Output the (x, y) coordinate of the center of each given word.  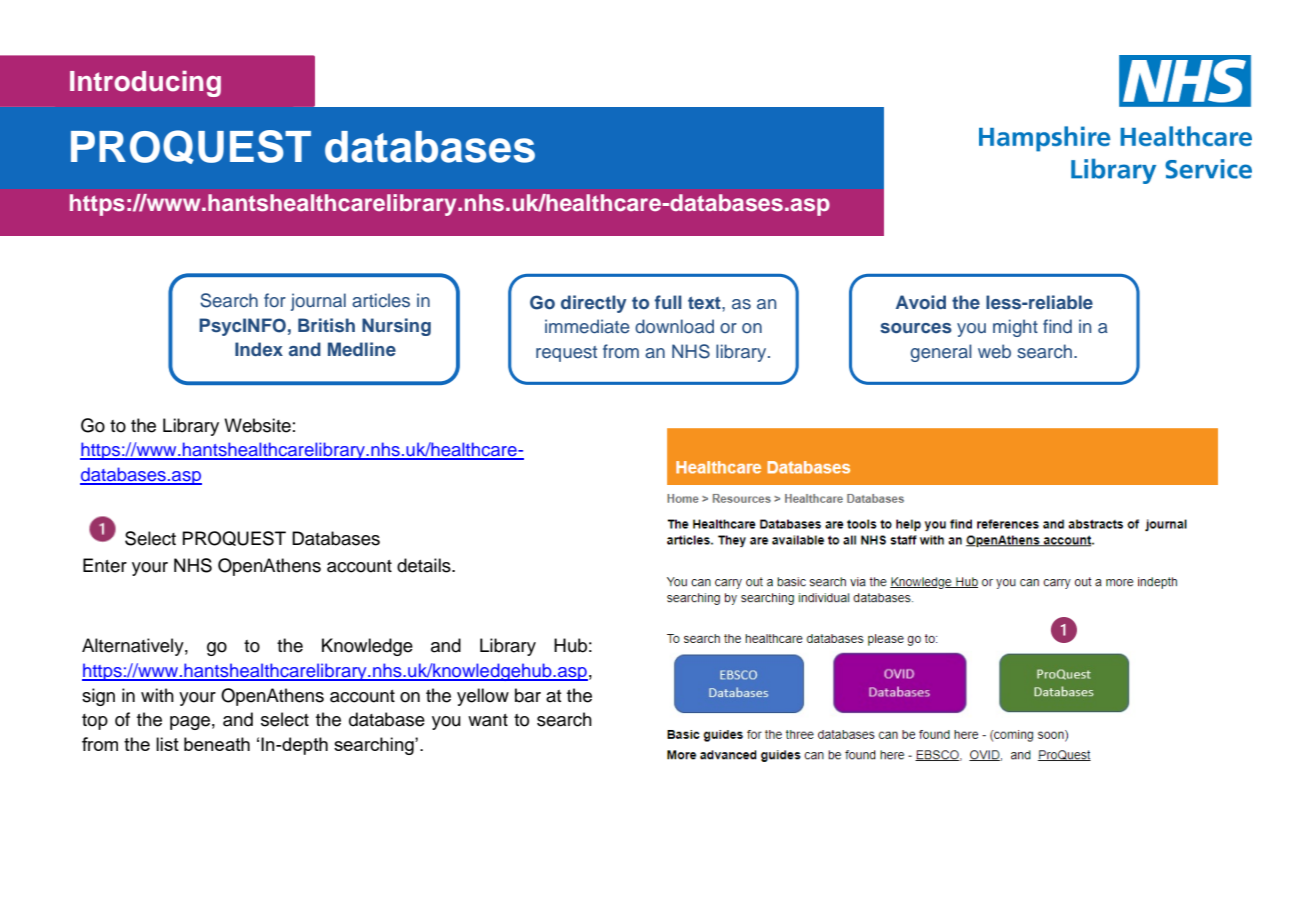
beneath (217, 744)
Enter (105, 565)
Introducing (145, 84)
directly (594, 304)
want (488, 720)
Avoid (921, 302)
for (275, 300)
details (425, 565)
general (941, 353)
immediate (587, 326)
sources (916, 328)
